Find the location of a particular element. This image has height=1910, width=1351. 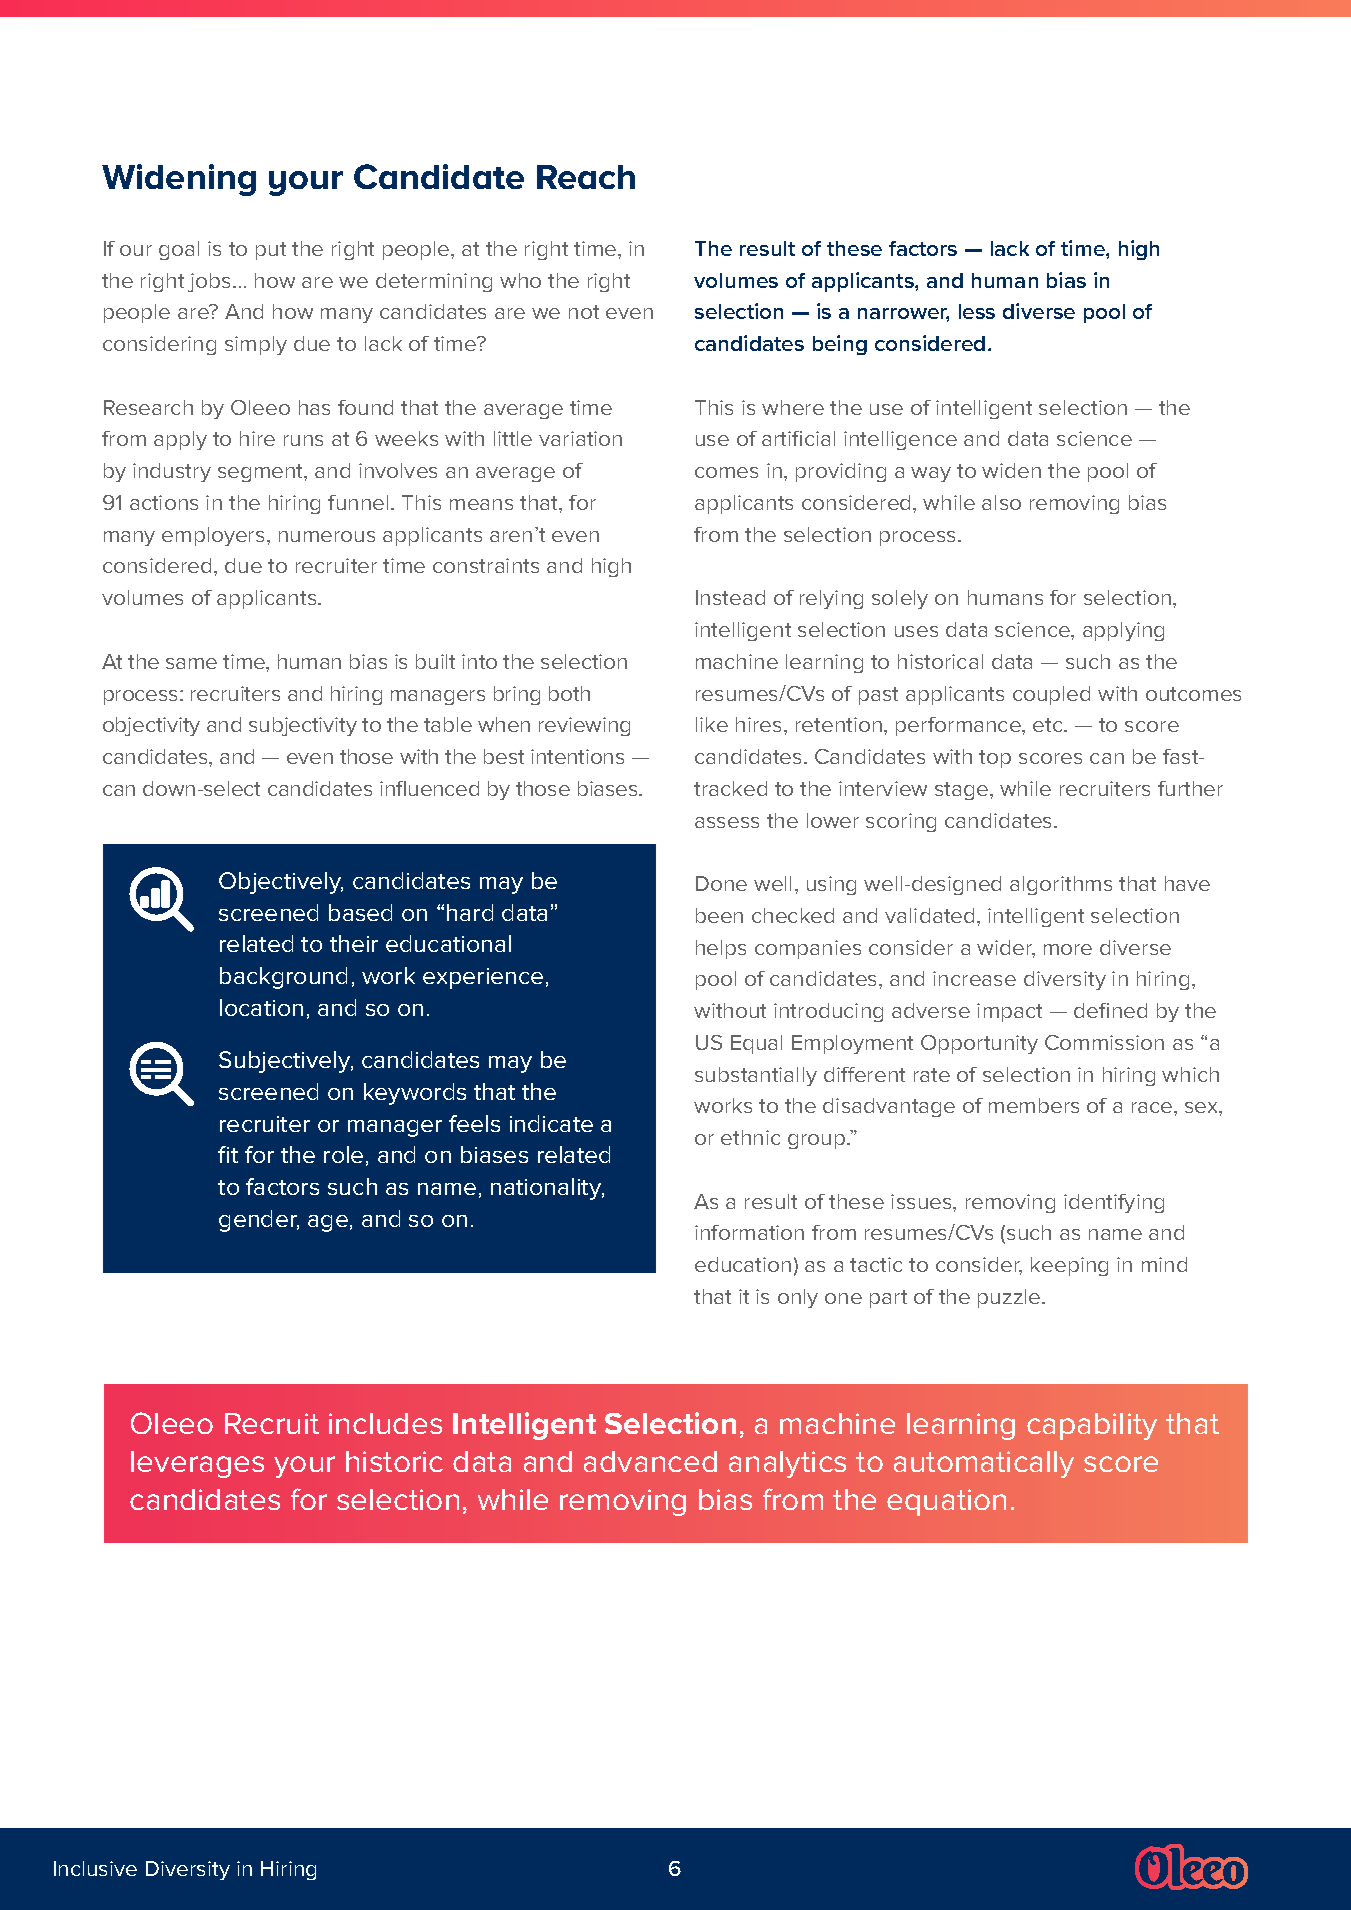

fit is located at coordinates (228, 1154).
